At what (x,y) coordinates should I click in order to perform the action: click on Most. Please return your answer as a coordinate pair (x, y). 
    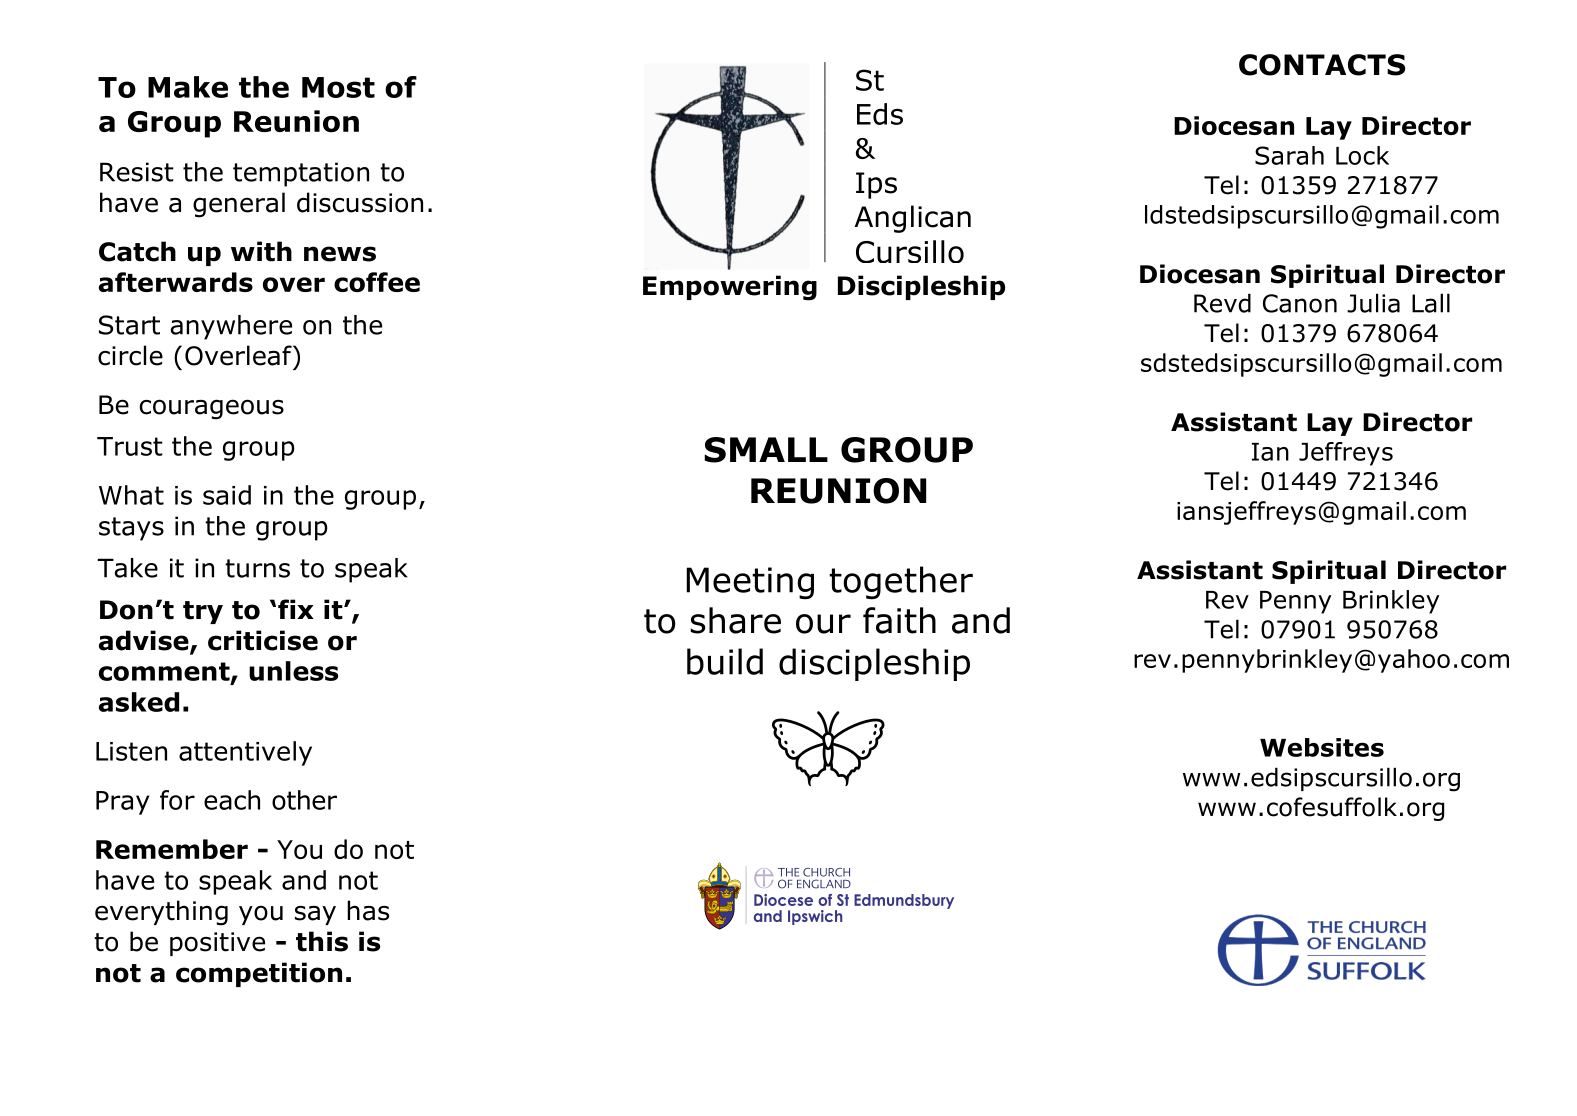
    Looking at the image, I should click on (338, 87).
